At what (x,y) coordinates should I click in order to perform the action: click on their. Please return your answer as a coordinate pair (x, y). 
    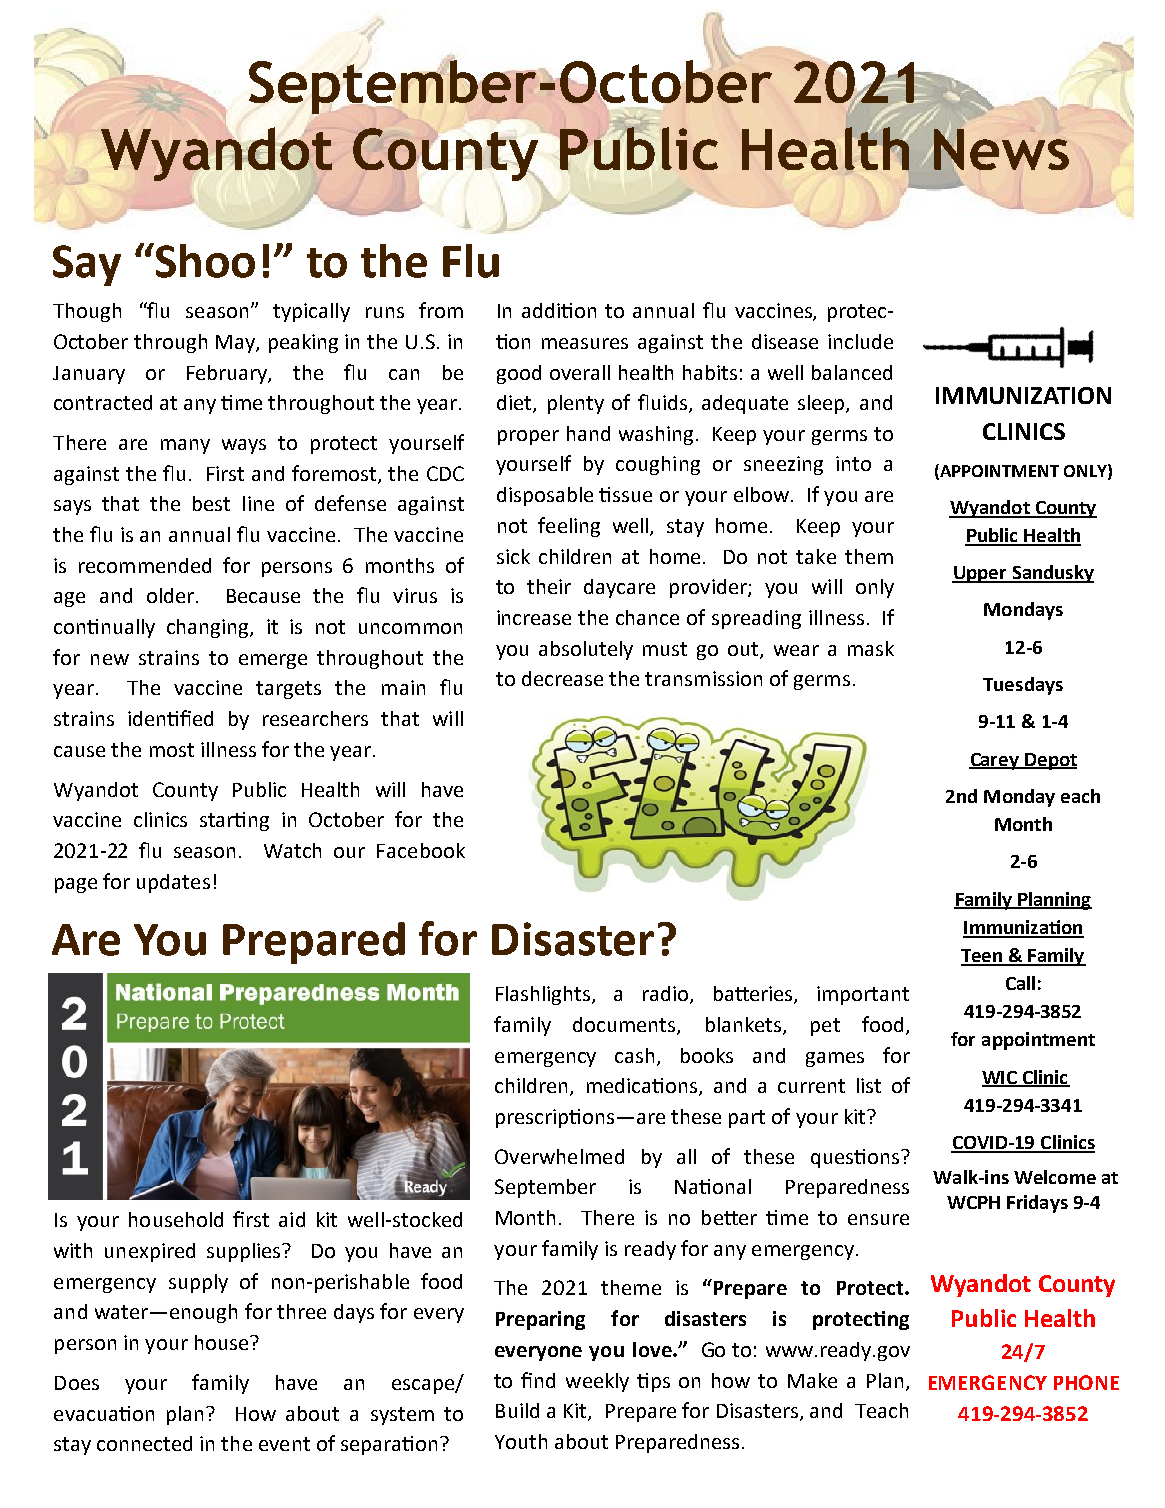
    Looking at the image, I should click on (549, 586).
